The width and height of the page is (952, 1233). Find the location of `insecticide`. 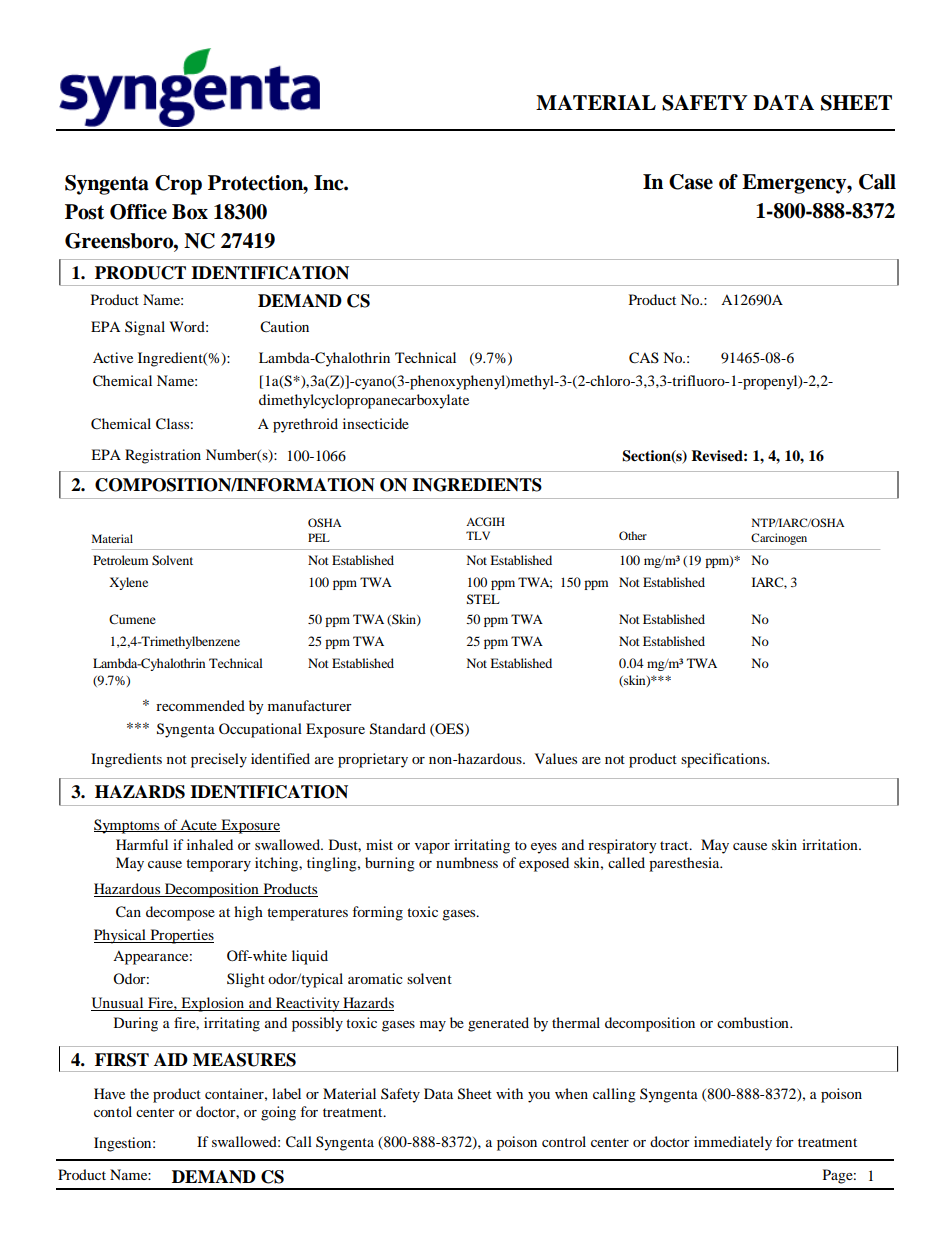

insecticide is located at coordinates (376, 423).
